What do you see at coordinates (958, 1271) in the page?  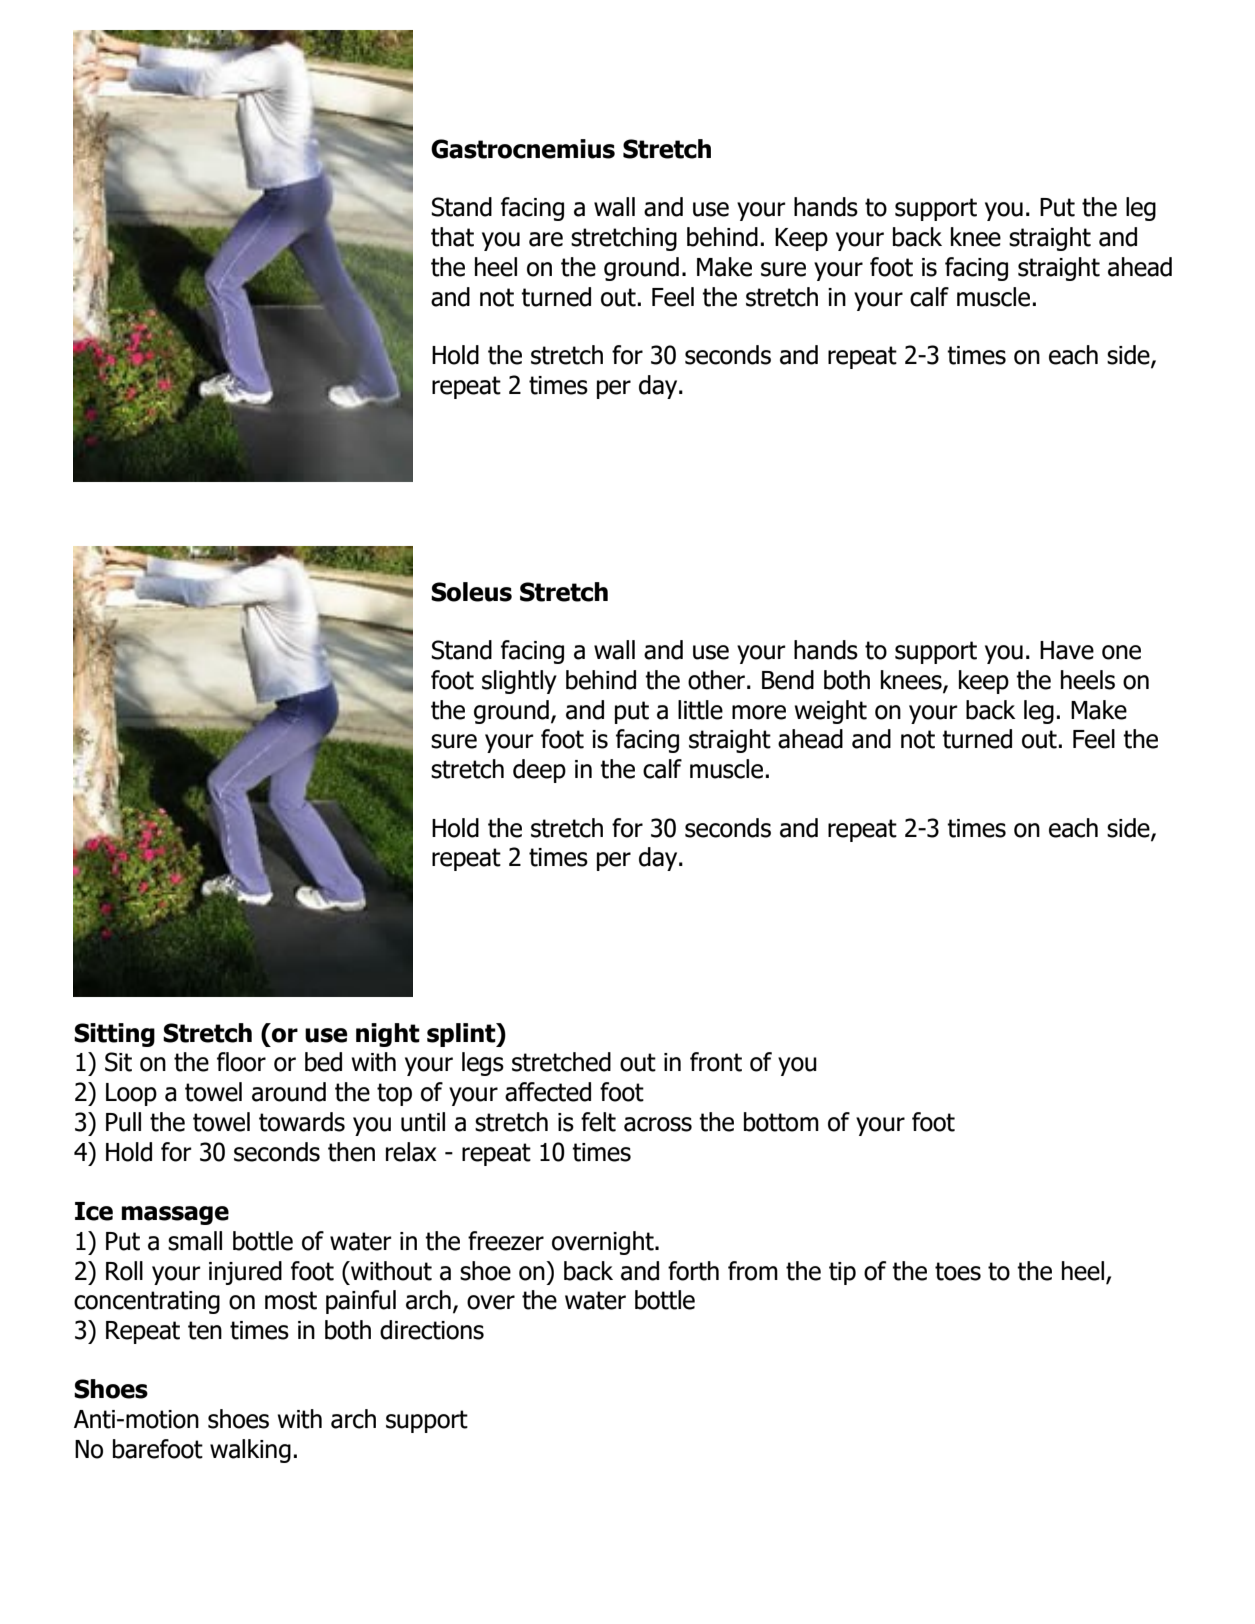 I see `toes` at bounding box center [958, 1271].
